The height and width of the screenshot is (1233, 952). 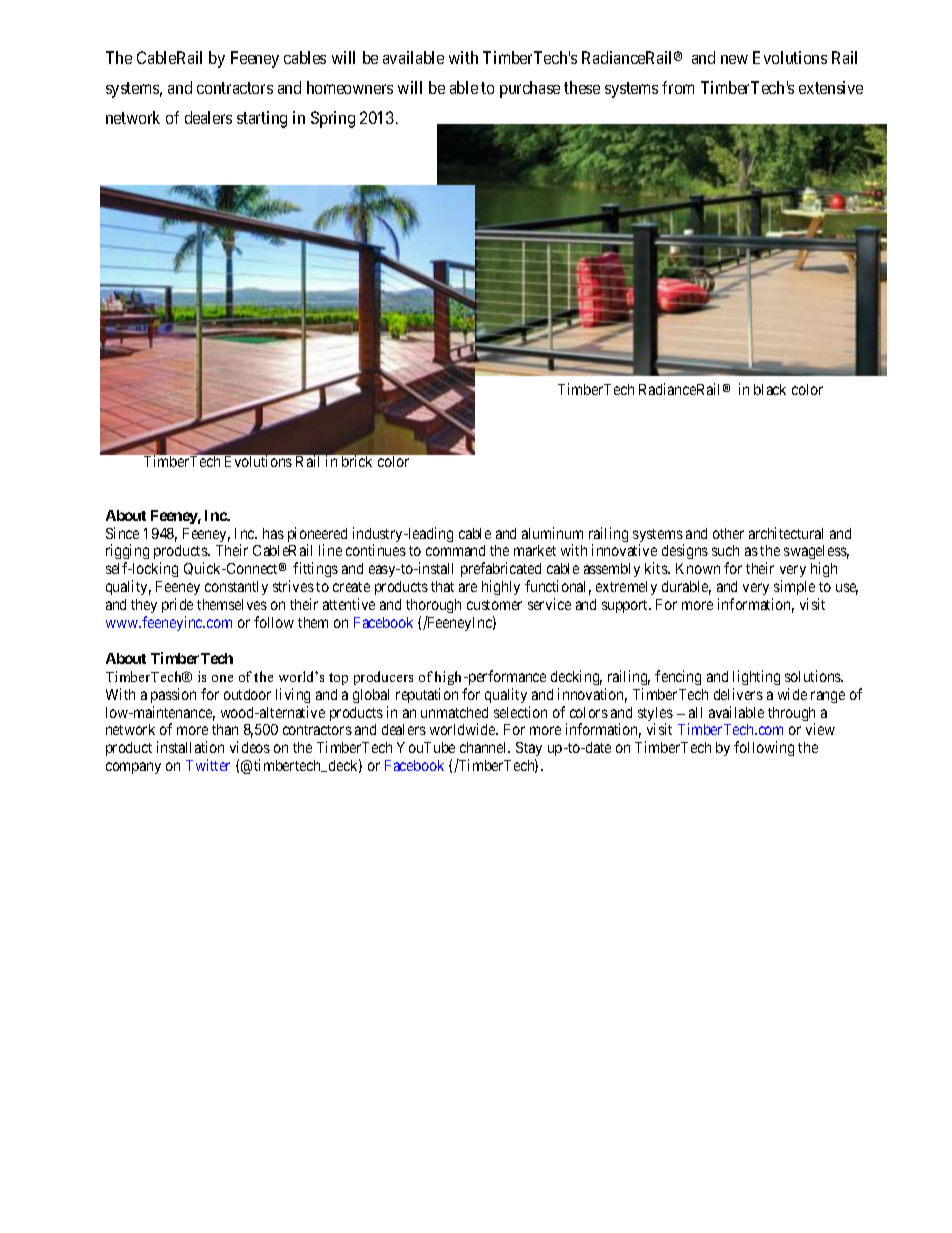 I want to click on Since, so click(x=122, y=533).
